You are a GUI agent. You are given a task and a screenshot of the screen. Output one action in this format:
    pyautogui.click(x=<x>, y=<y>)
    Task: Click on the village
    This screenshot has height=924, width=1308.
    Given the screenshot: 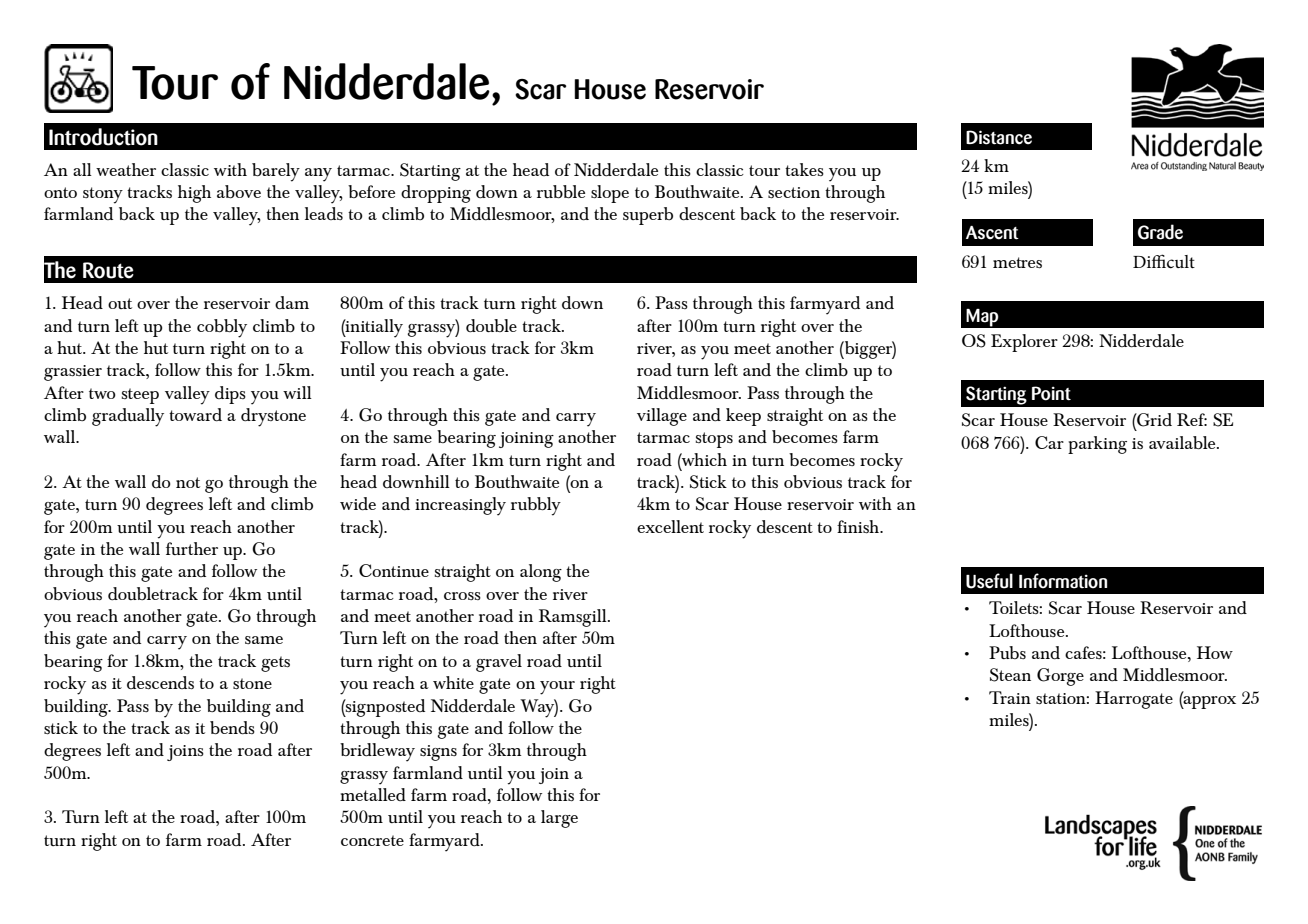 What is the action you would take?
    pyautogui.click(x=662, y=417)
